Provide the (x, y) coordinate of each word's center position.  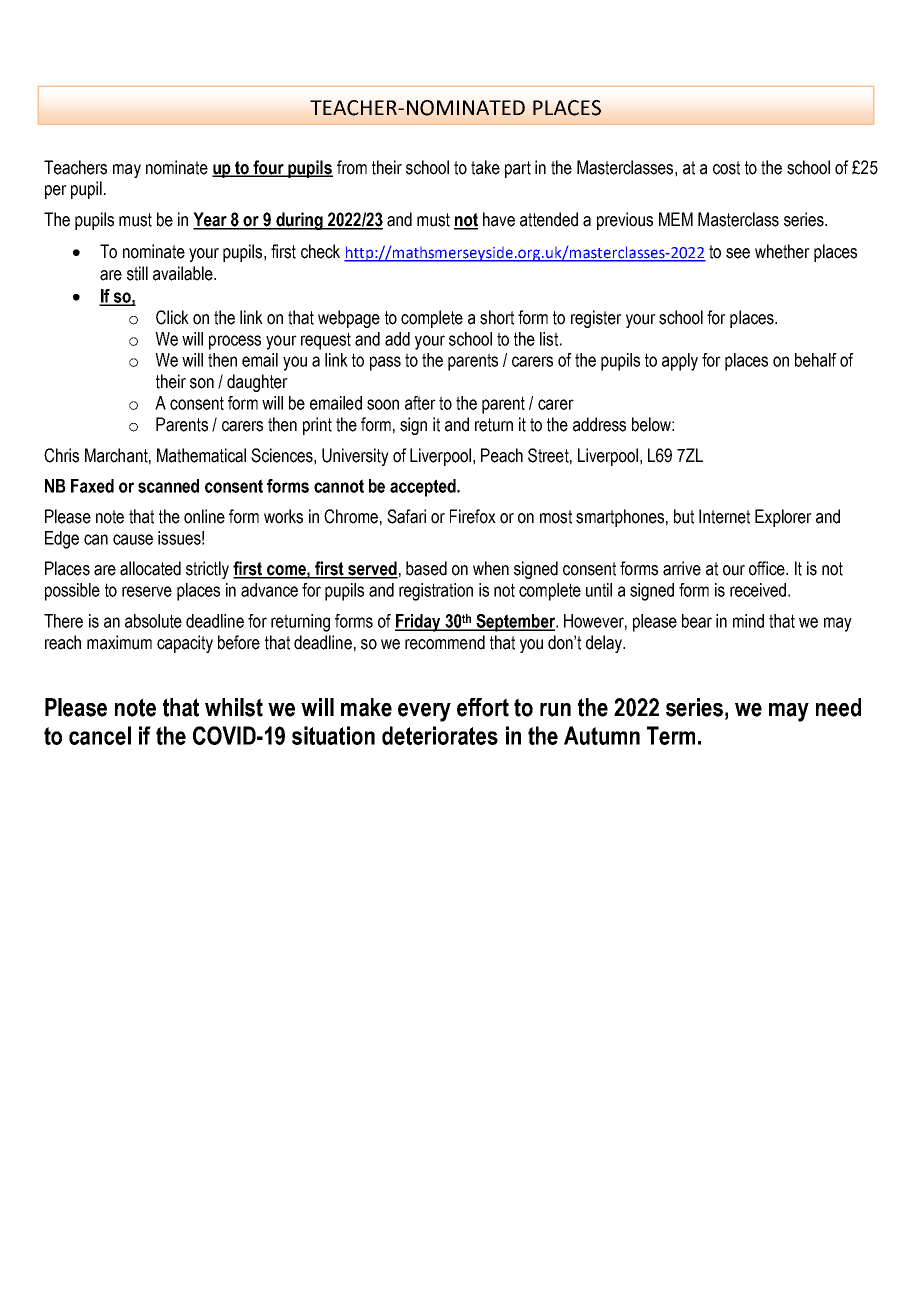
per (56, 192)
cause (133, 539)
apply (680, 362)
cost (726, 168)
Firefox (473, 516)
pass (385, 363)
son (202, 383)
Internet (724, 516)
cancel (100, 735)
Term (671, 735)
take (485, 167)
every (424, 712)
